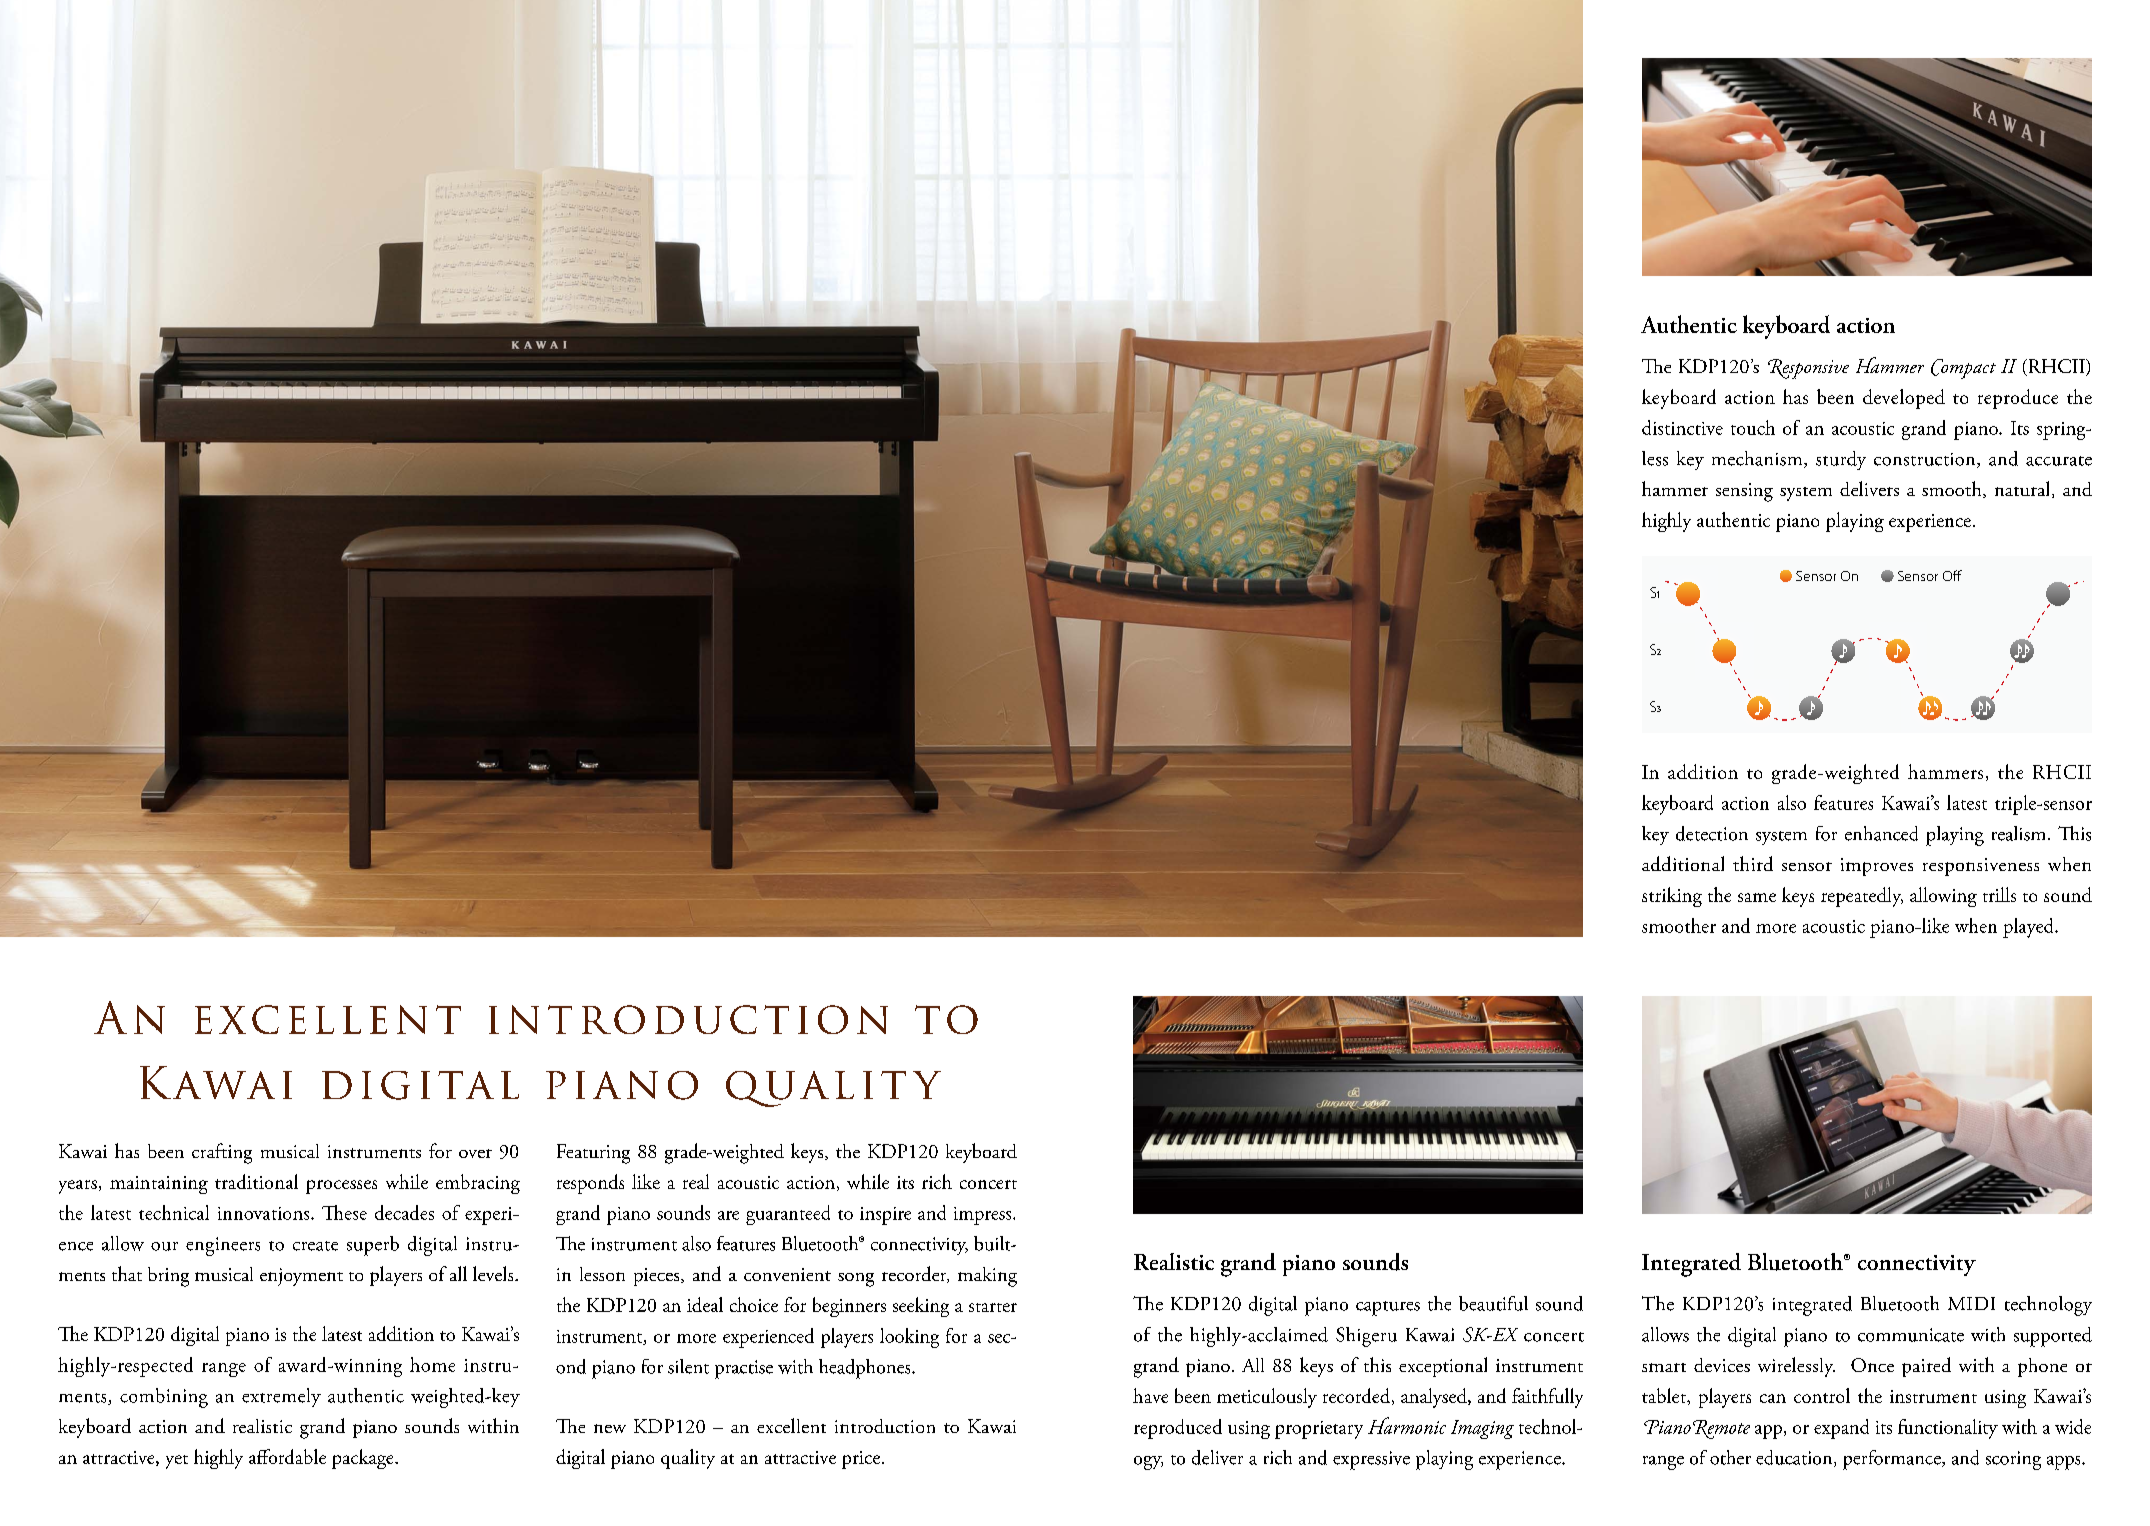  Describe the element at coordinates (1150, 1395) in the screenshot. I see `have` at that location.
